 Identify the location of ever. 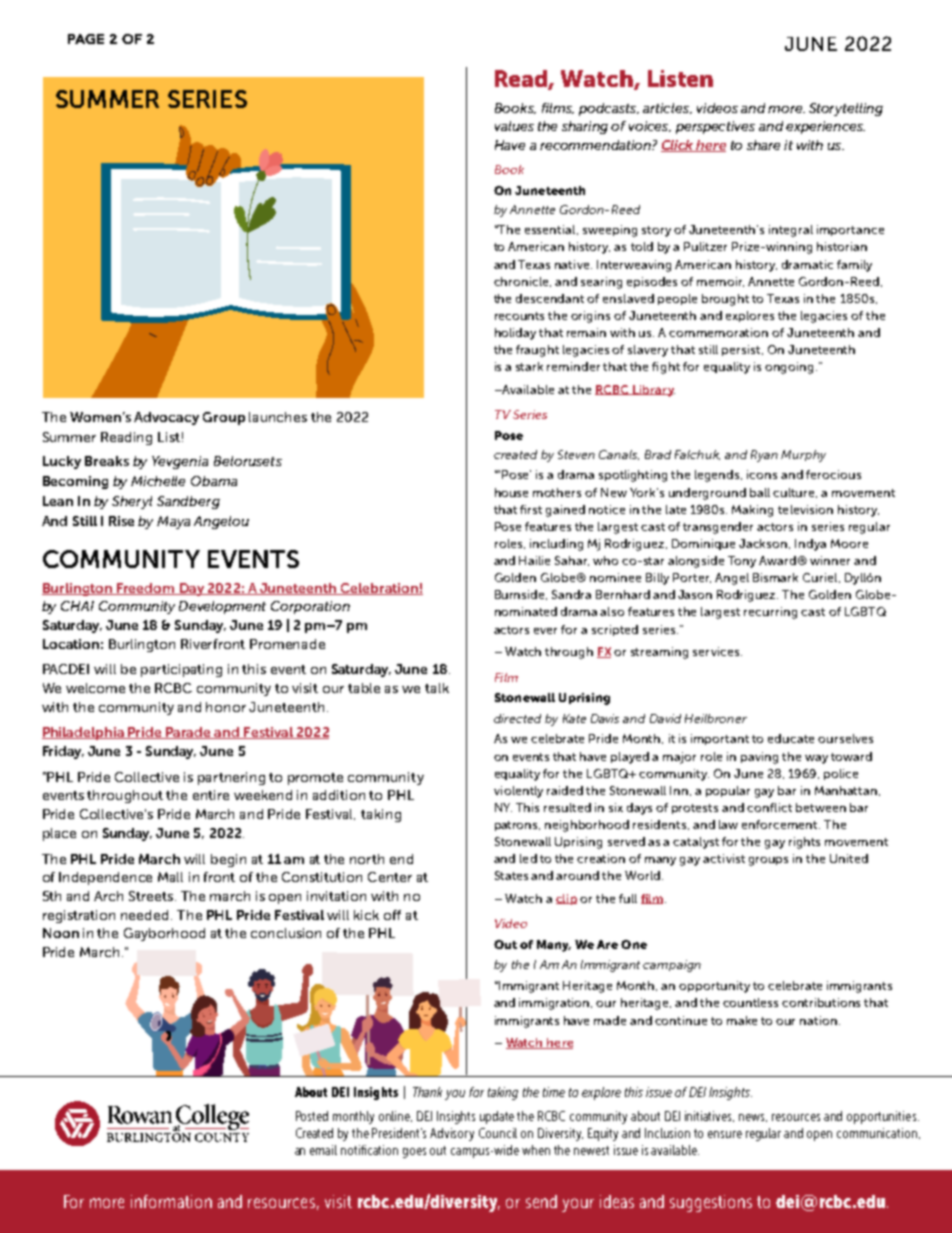
(545, 631).
